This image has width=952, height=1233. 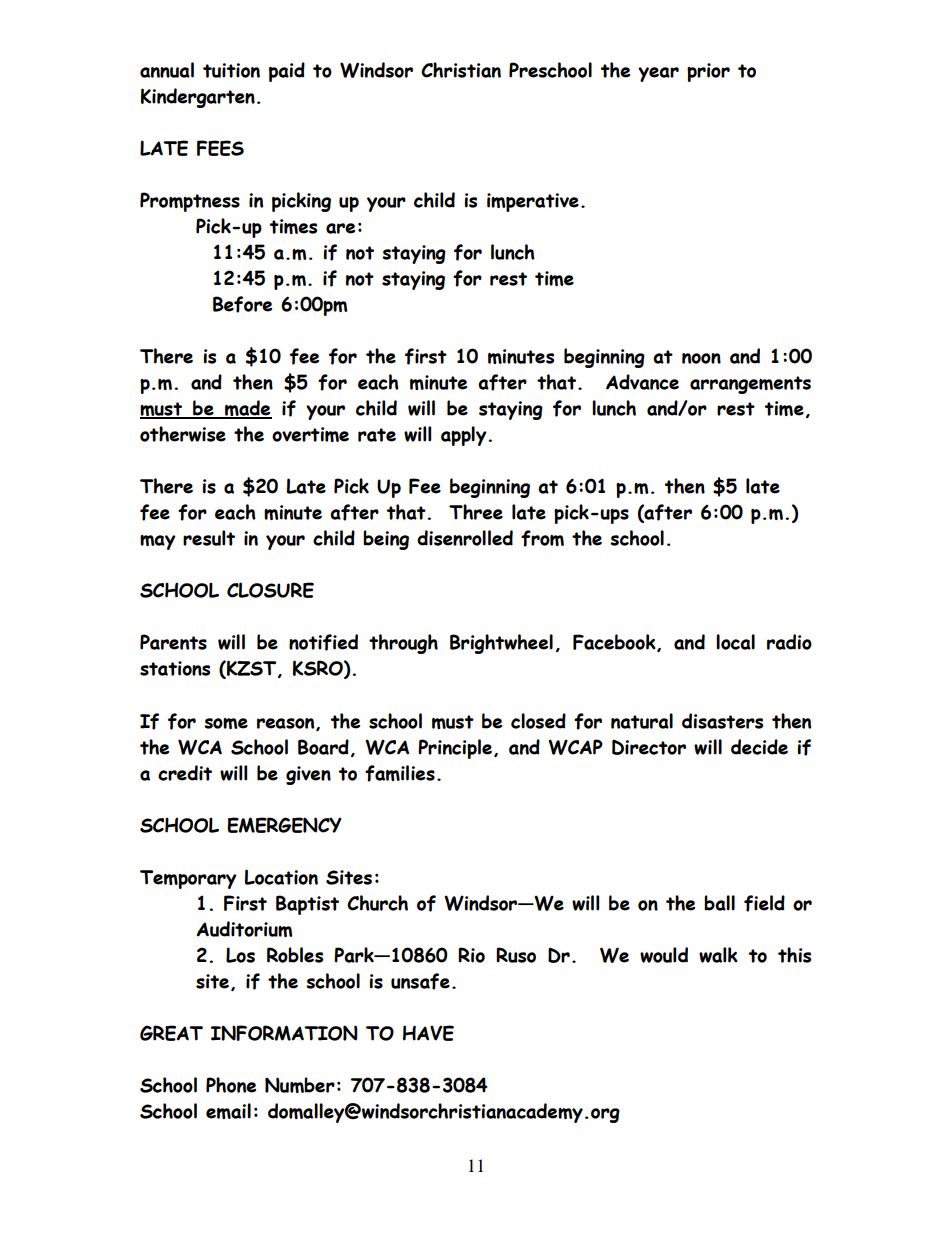 What do you see at coordinates (231, 1085) in the image?
I see `Phone` at bounding box center [231, 1085].
